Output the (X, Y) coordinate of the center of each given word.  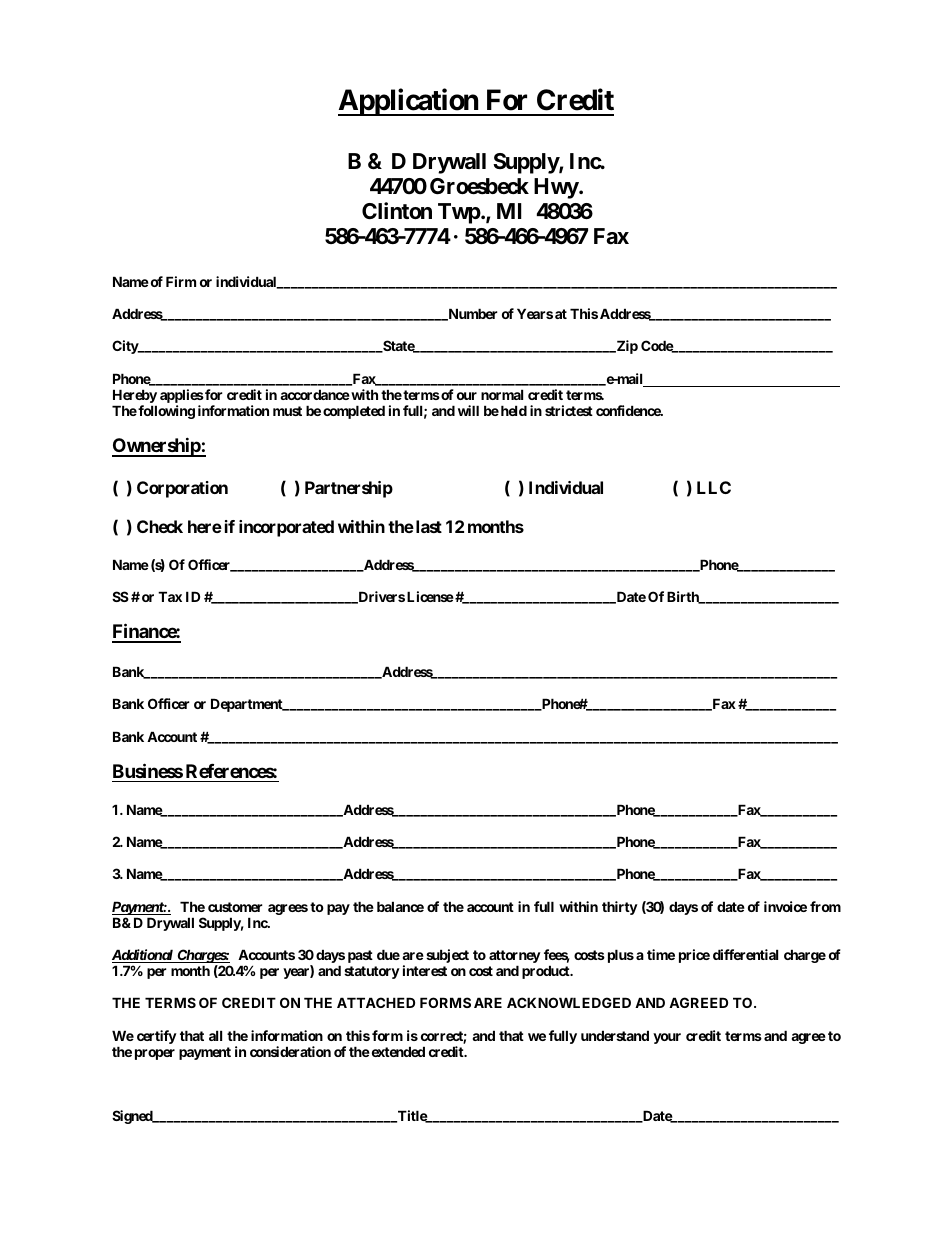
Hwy (556, 188)
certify (157, 1037)
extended (397, 1051)
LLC (714, 487)
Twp (460, 213)
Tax (170, 596)
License (430, 596)
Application (409, 102)
